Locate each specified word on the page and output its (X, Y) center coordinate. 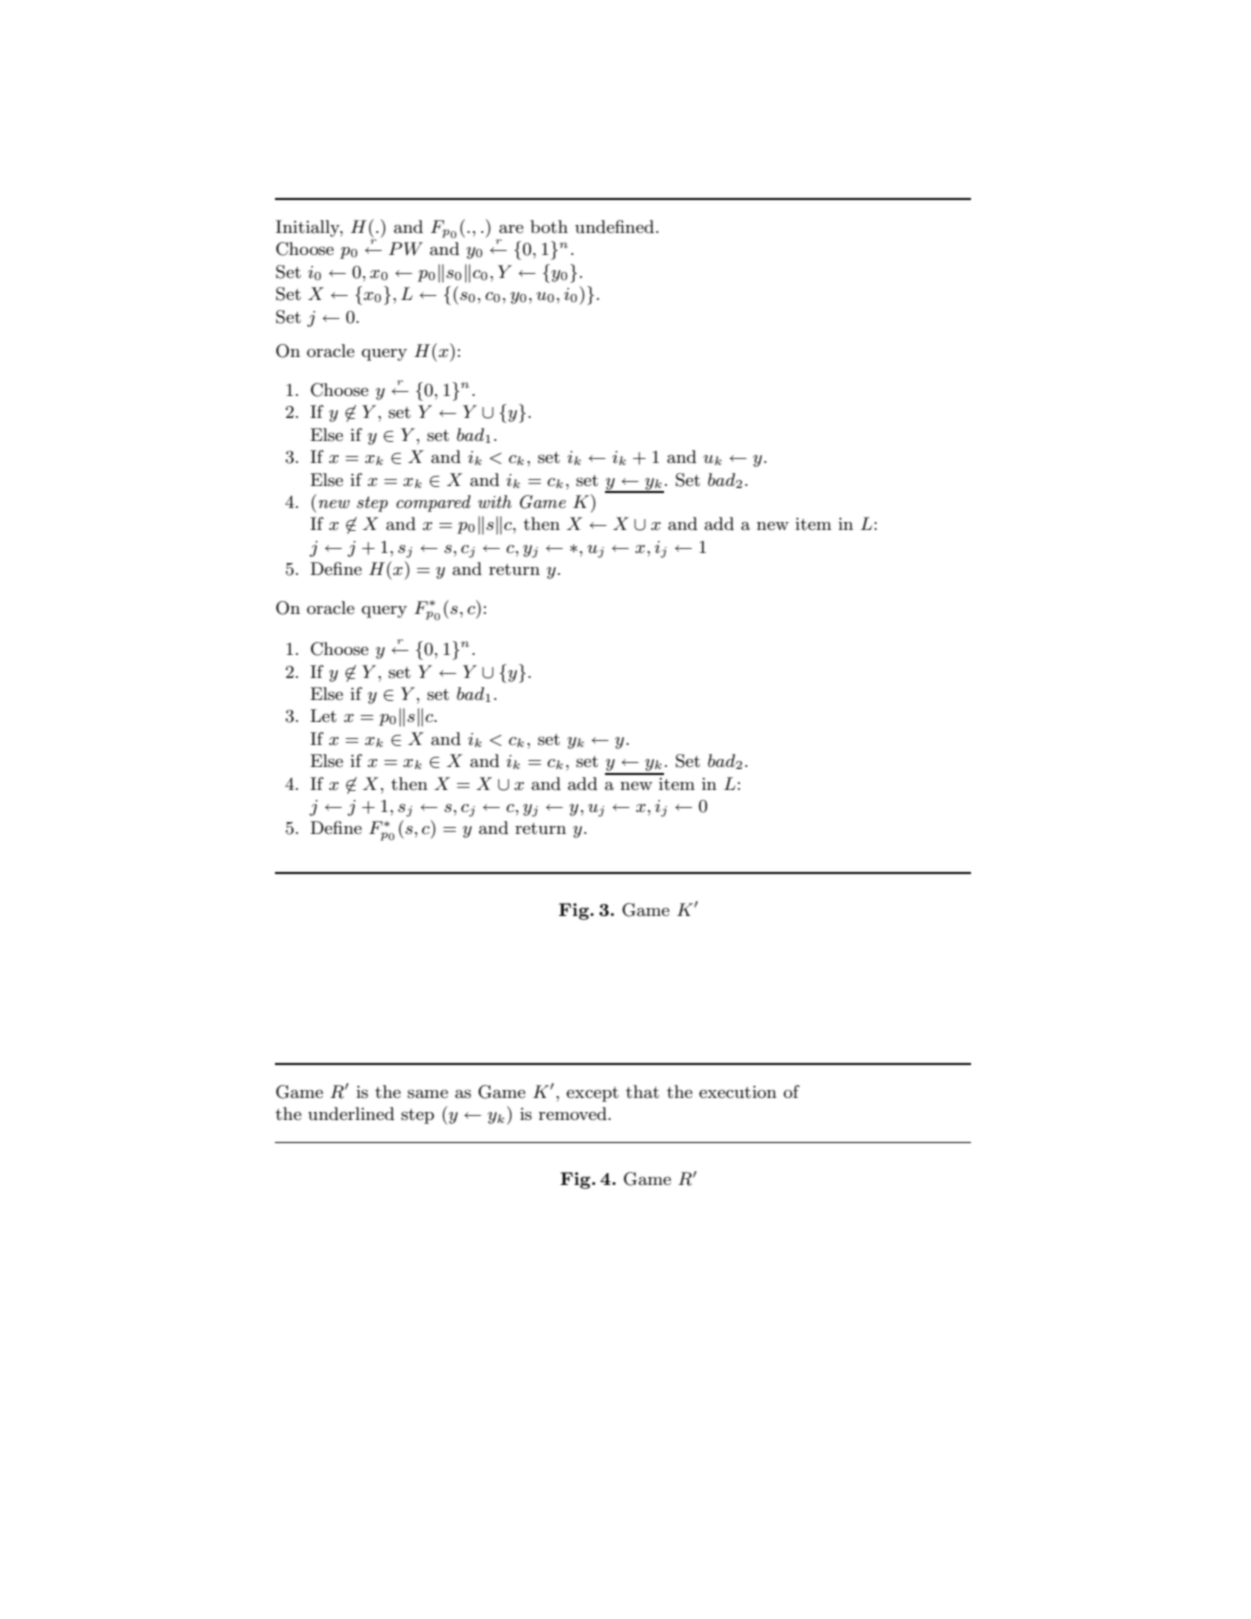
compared (433, 503)
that (642, 1091)
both (549, 226)
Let (323, 715)
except (592, 1094)
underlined (351, 1113)
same (428, 1093)
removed (574, 1113)
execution (738, 1092)
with (495, 501)
